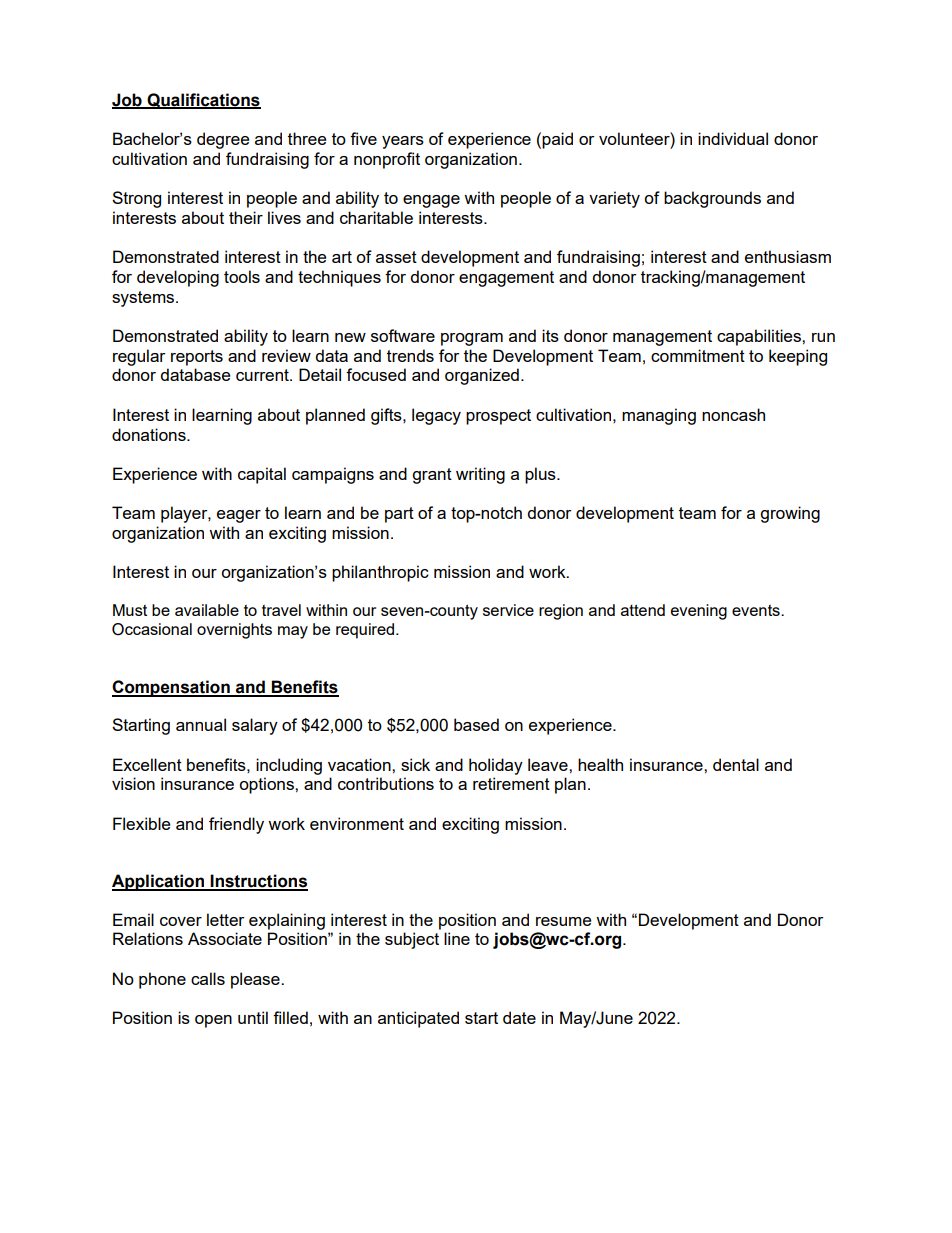  I want to click on individual, so click(733, 138).
